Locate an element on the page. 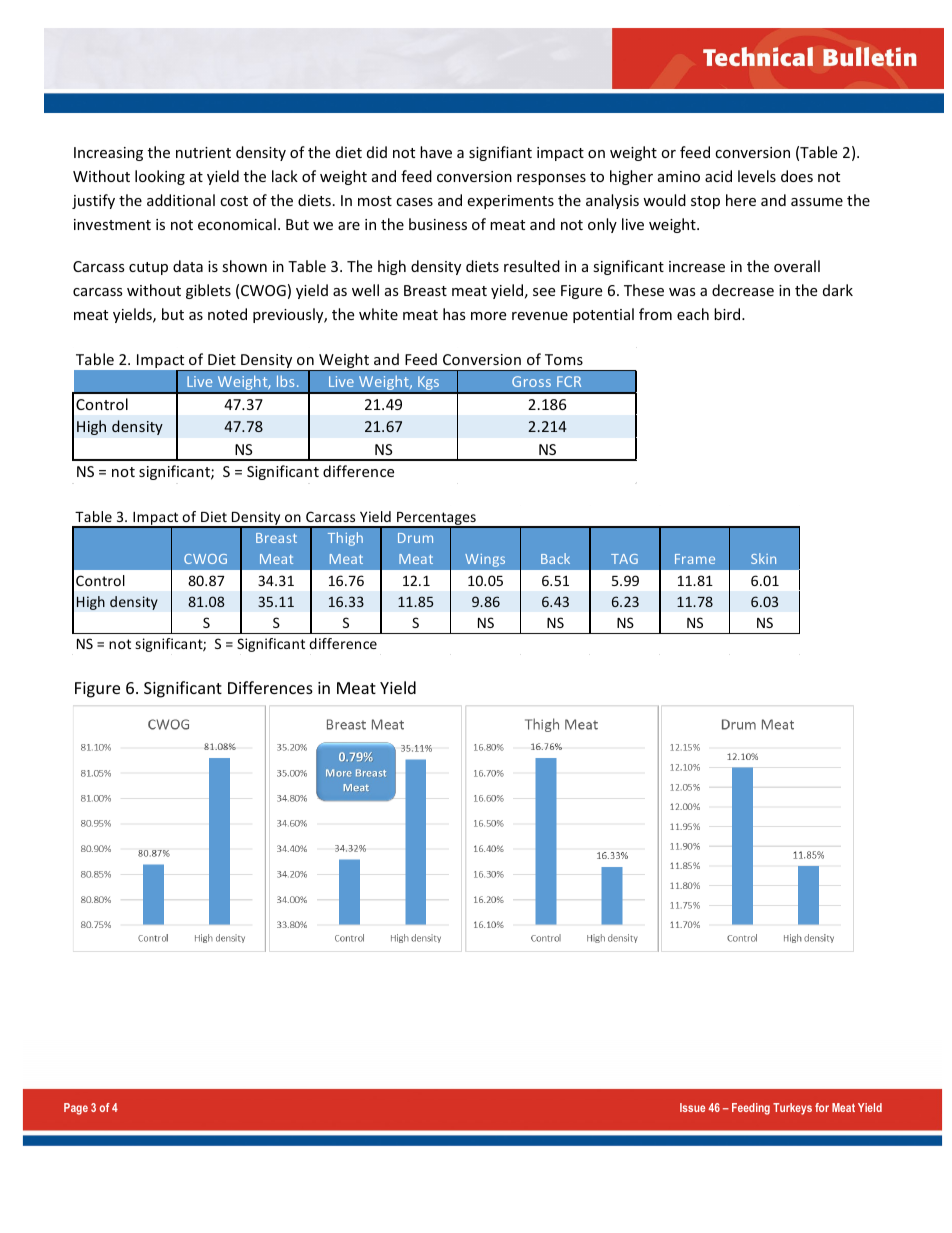  Page is located at coordinates (76, 1109).
